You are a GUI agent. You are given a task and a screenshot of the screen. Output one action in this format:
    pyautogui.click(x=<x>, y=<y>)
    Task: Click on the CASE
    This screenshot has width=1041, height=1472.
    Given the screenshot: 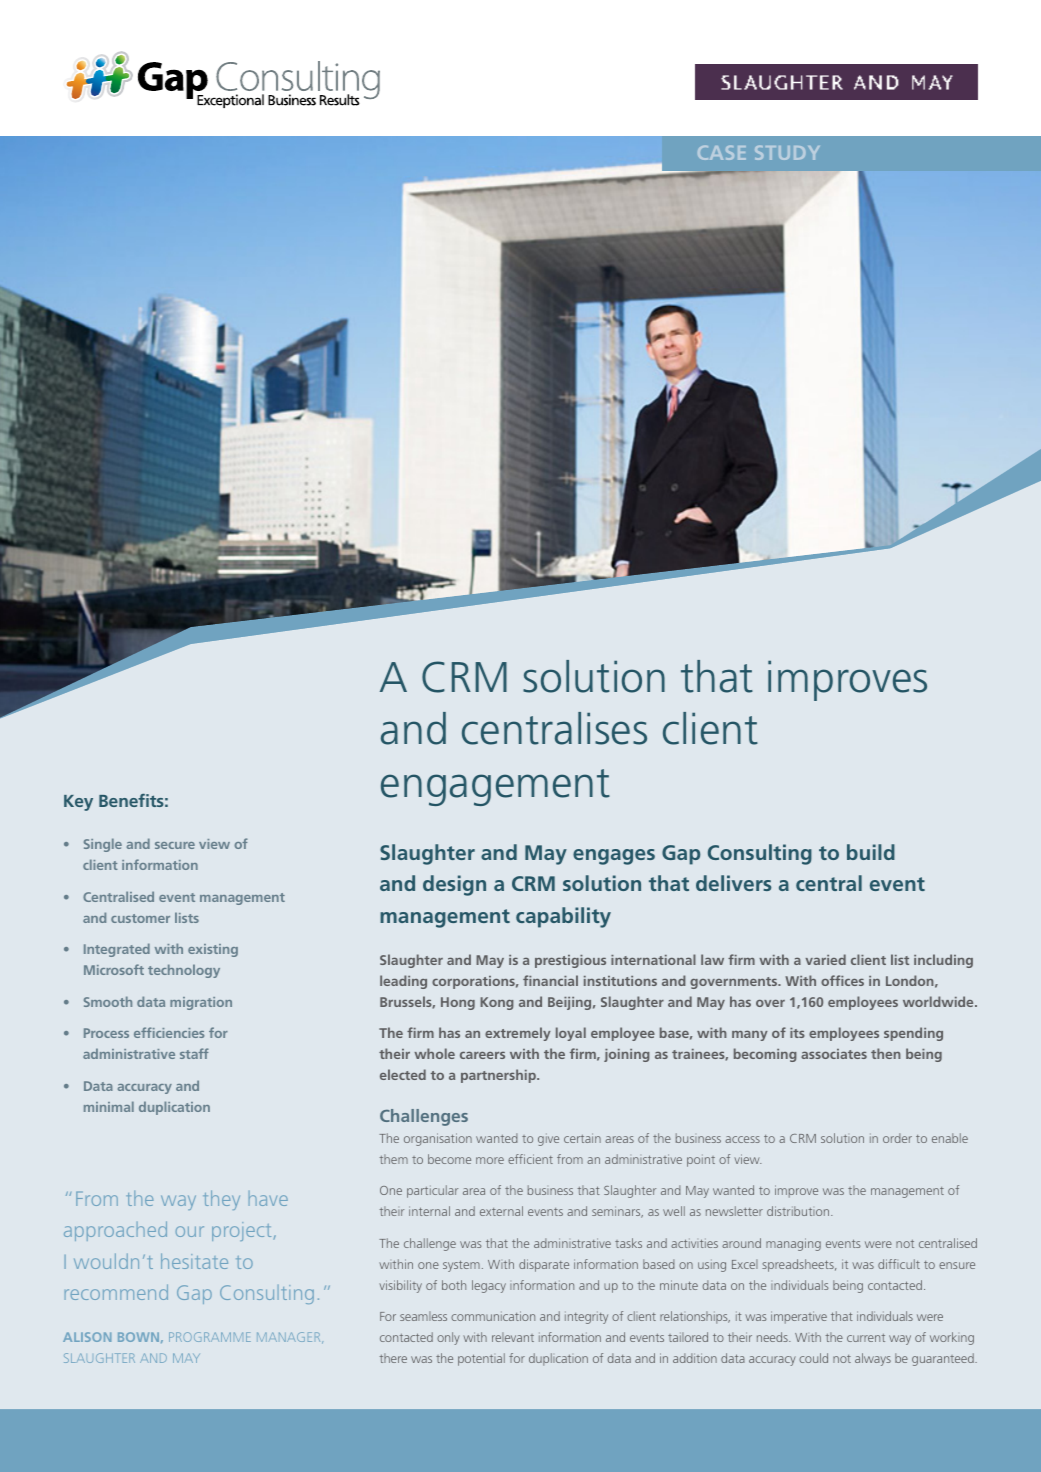 What is the action you would take?
    pyautogui.click(x=722, y=153)
